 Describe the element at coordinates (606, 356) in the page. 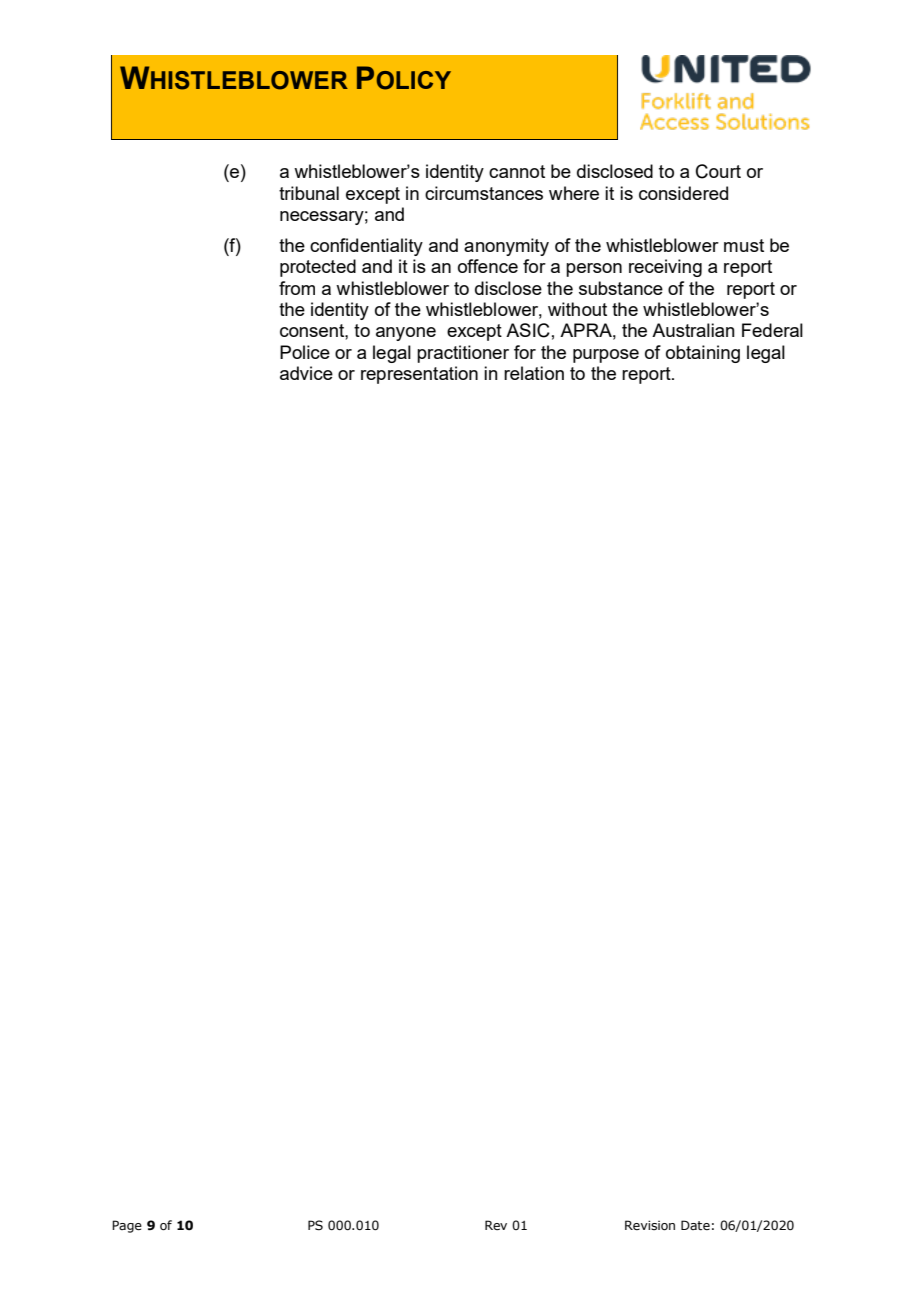

I see `purpose` at that location.
